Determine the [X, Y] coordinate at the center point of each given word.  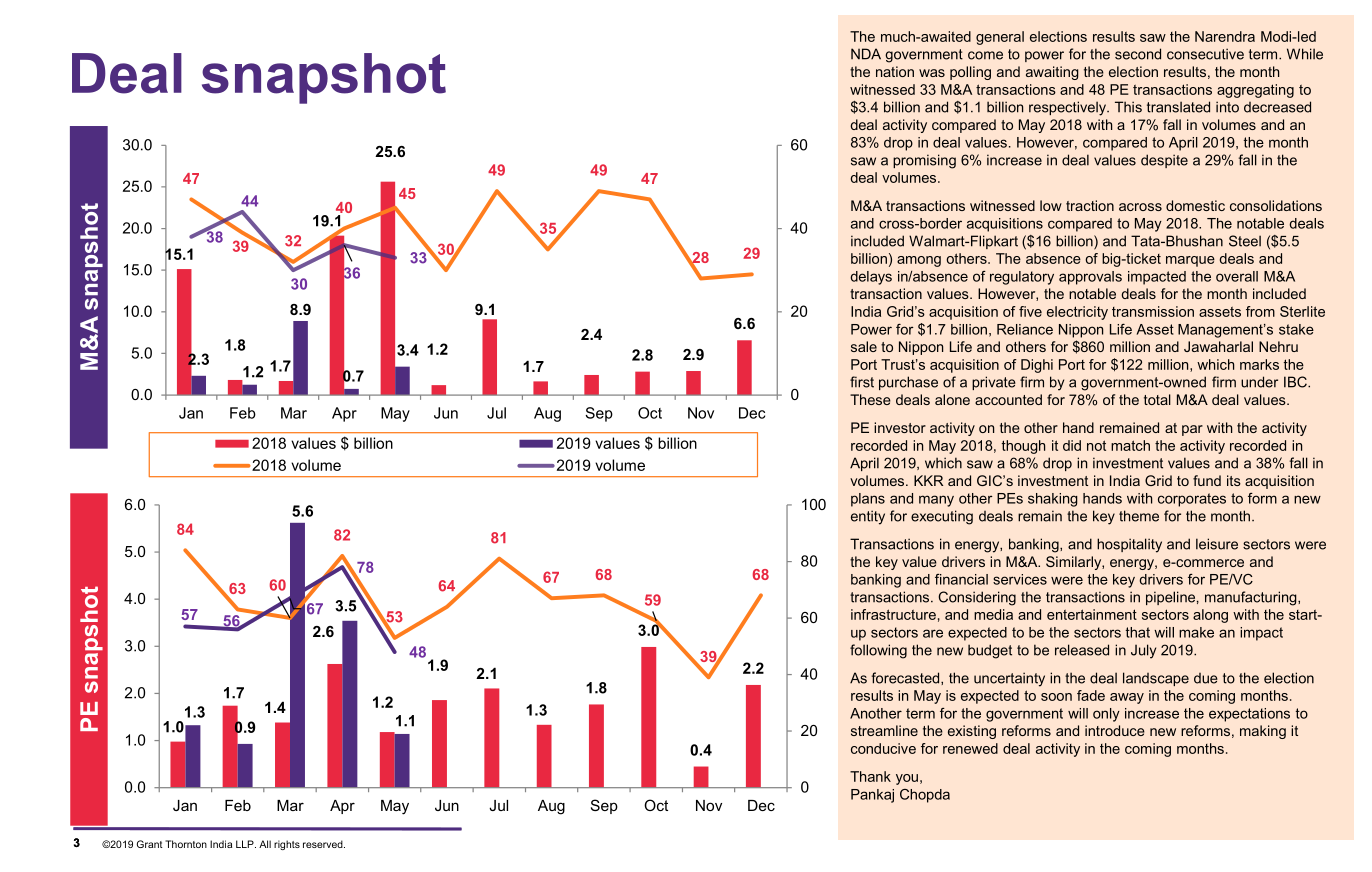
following [878, 651]
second [1138, 54]
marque [1190, 261]
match [1130, 445]
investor [900, 427]
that [1138, 632]
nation [895, 71]
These [870, 399]
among [919, 261]
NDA [866, 54]
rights [287, 845]
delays [871, 278]
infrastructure [893, 614]
